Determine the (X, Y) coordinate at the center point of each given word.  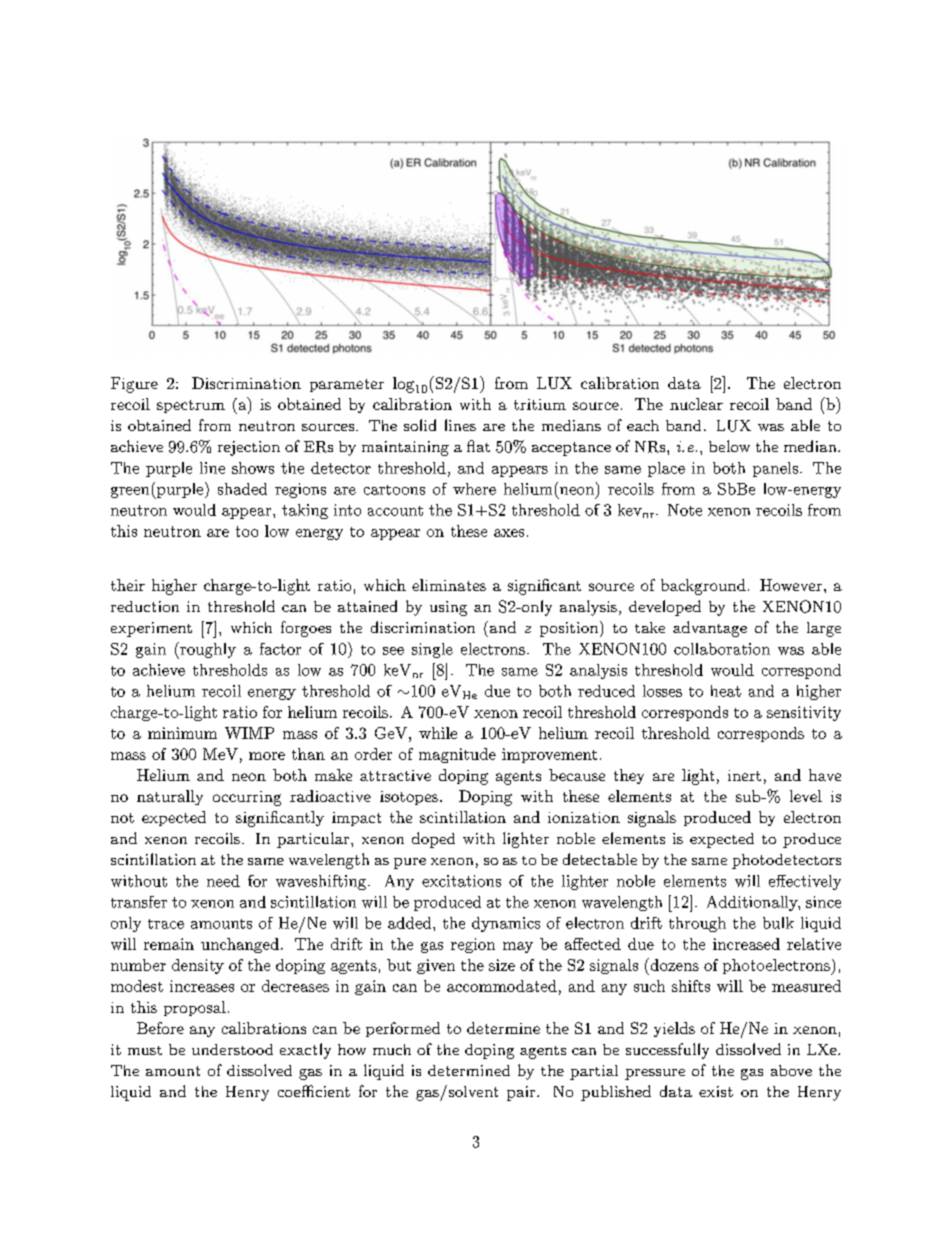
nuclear (696, 404)
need (223, 881)
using (448, 608)
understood (232, 1049)
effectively (805, 882)
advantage (710, 629)
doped (433, 840)
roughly (207, 650)
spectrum (191, 406)
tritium (540, 404)
